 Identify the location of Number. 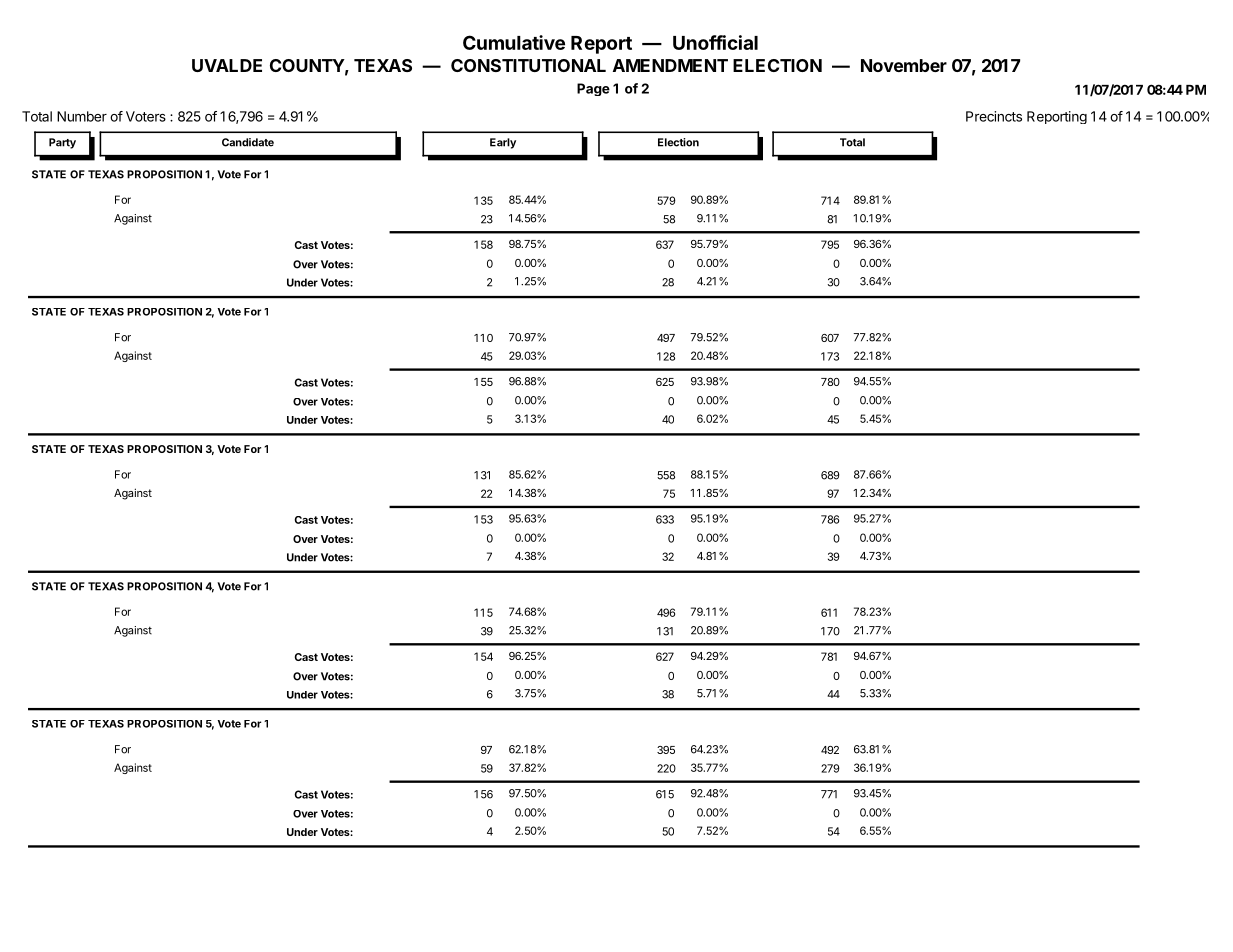
(82, 116).
